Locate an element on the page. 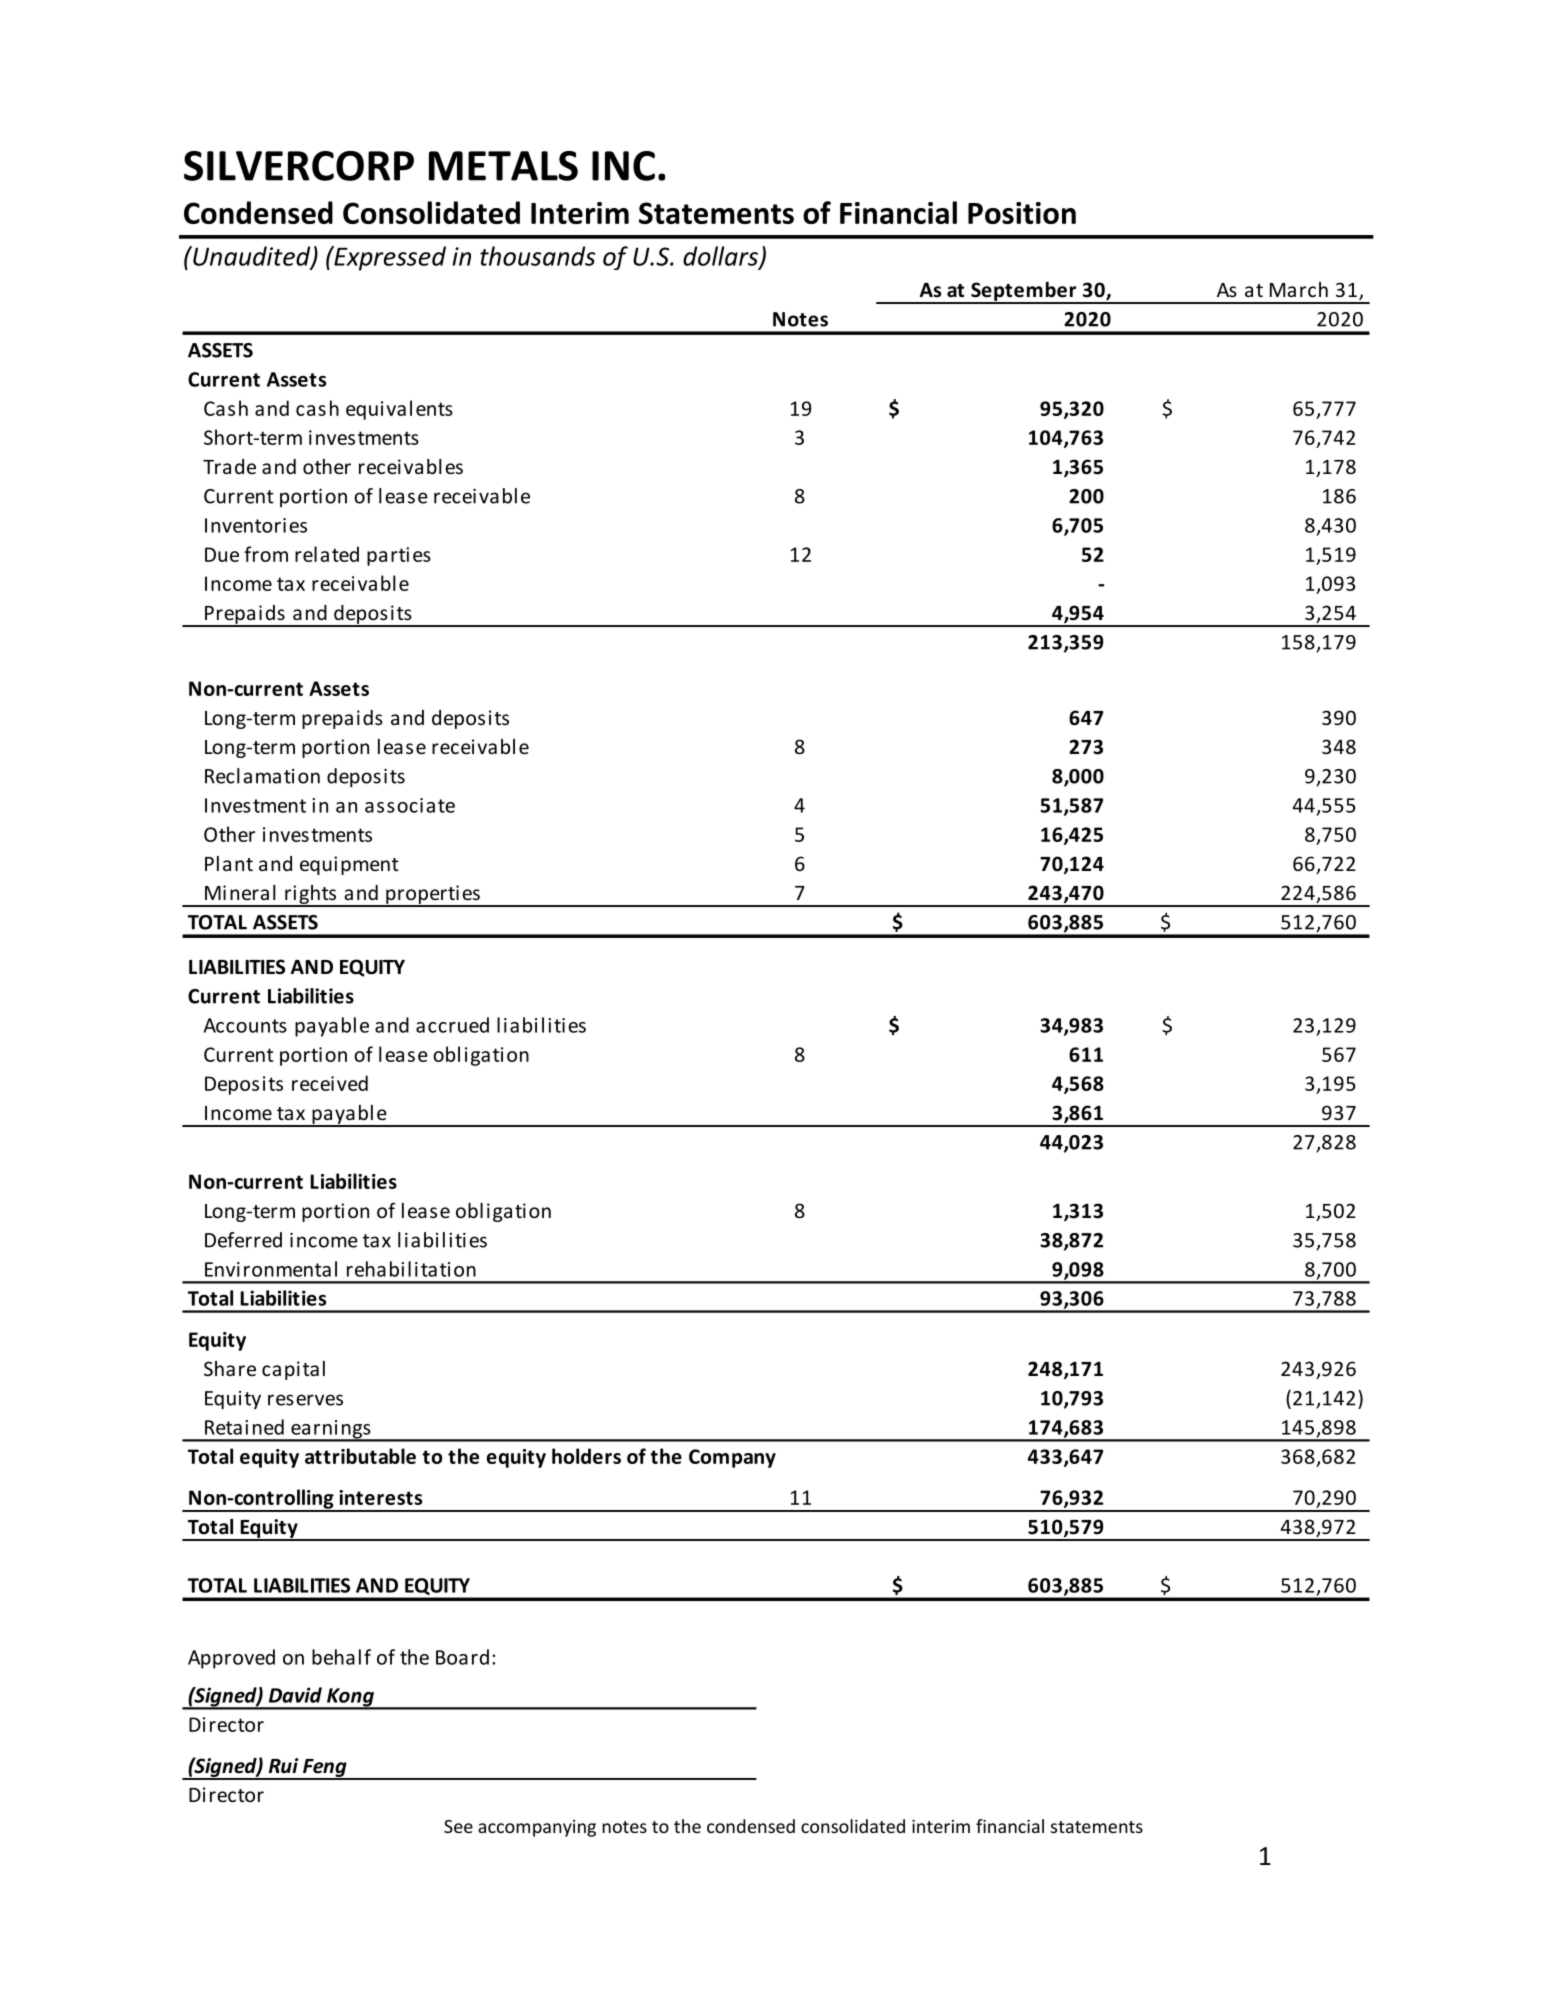  Reclamation is located at coordinates (262, 776).
